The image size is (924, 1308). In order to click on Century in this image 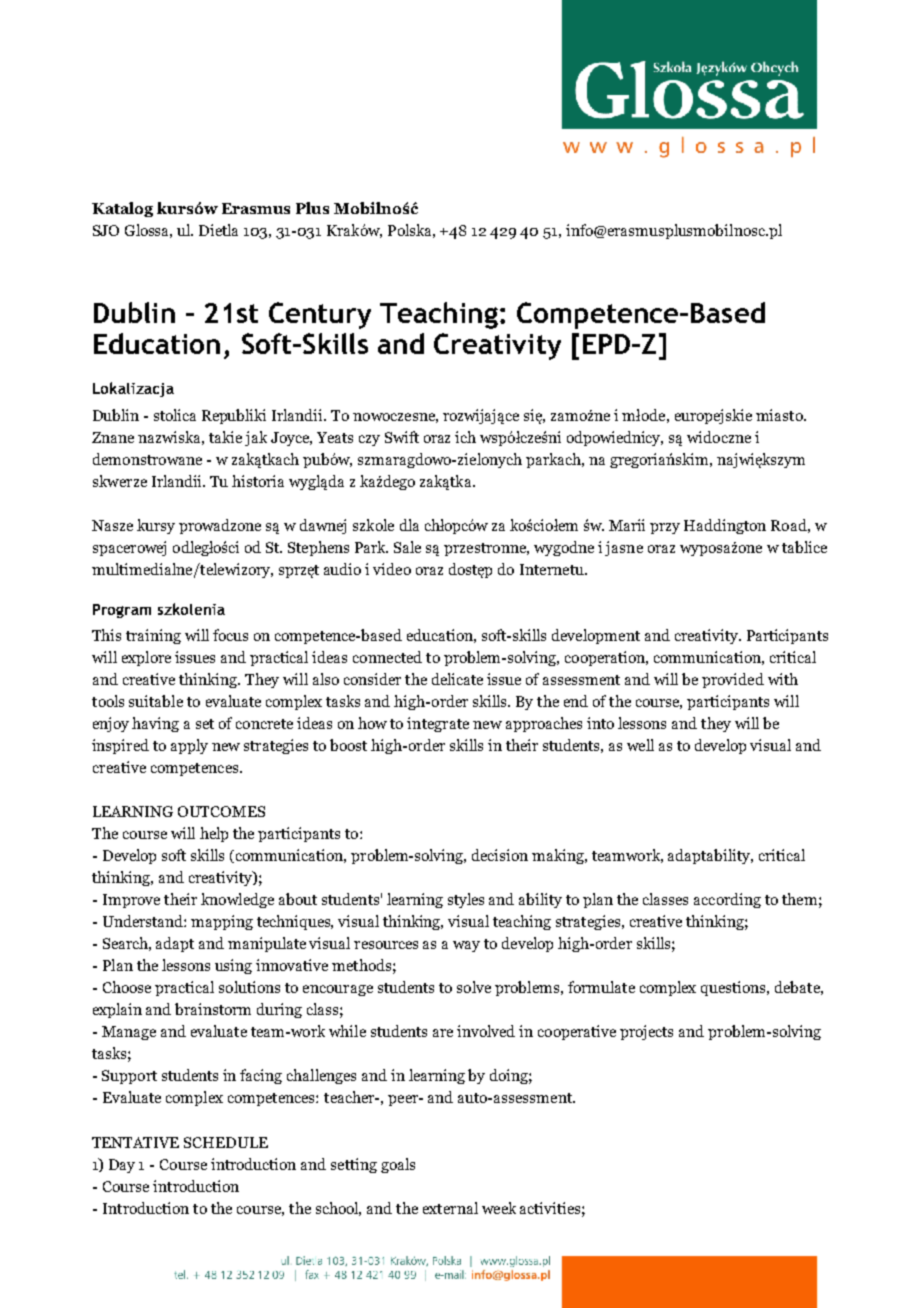, I will do `click(320, 315)`.
